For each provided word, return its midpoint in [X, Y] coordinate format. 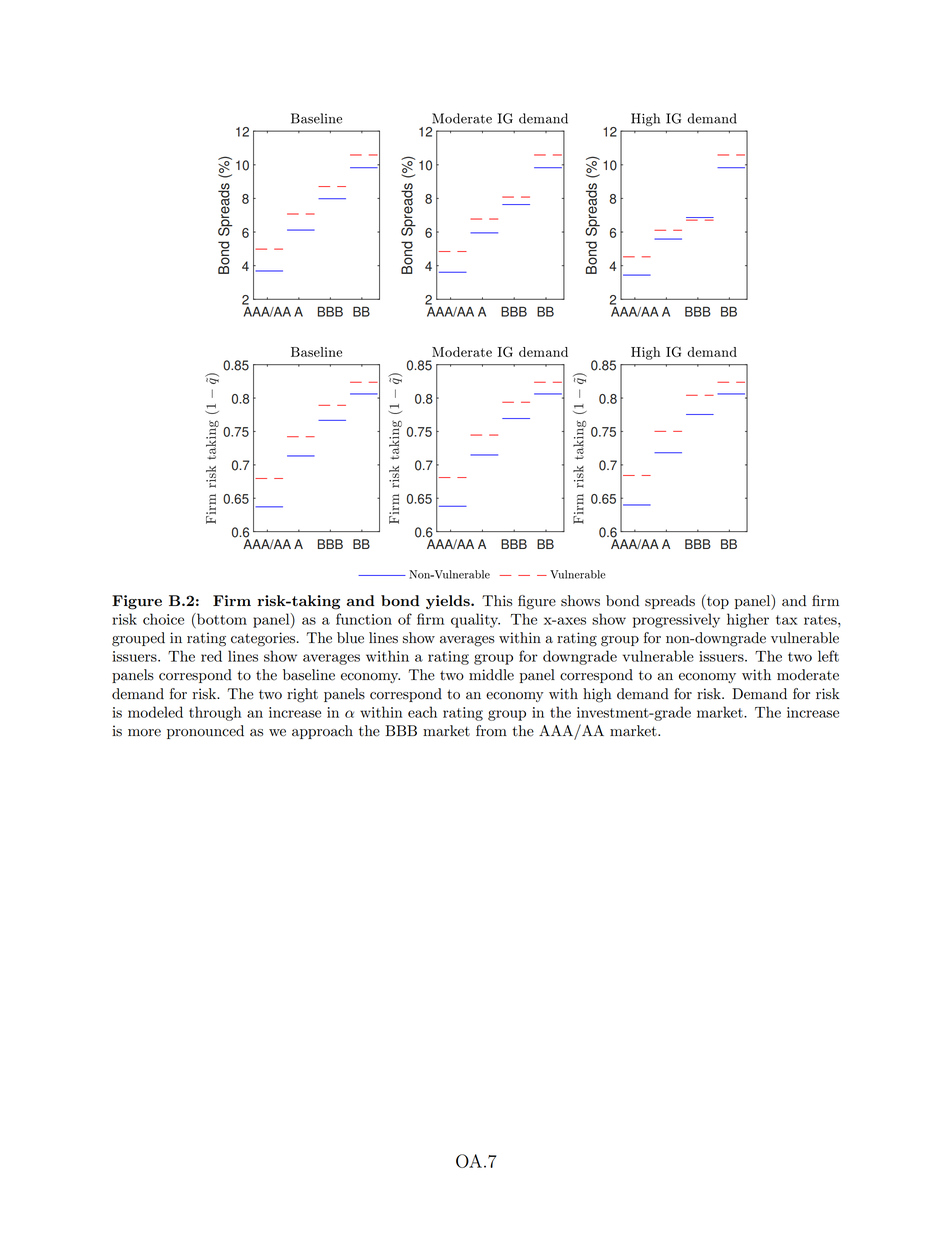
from [491, 731]
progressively [676, 620]
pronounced [205, 732]
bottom [221, 619]
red [211, 656]
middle [491, 675]
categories [264, 639]
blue [350, 638]
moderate [808, 675]
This [497, 601]
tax [786, 620]
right [302, 695]
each [422, 712]
